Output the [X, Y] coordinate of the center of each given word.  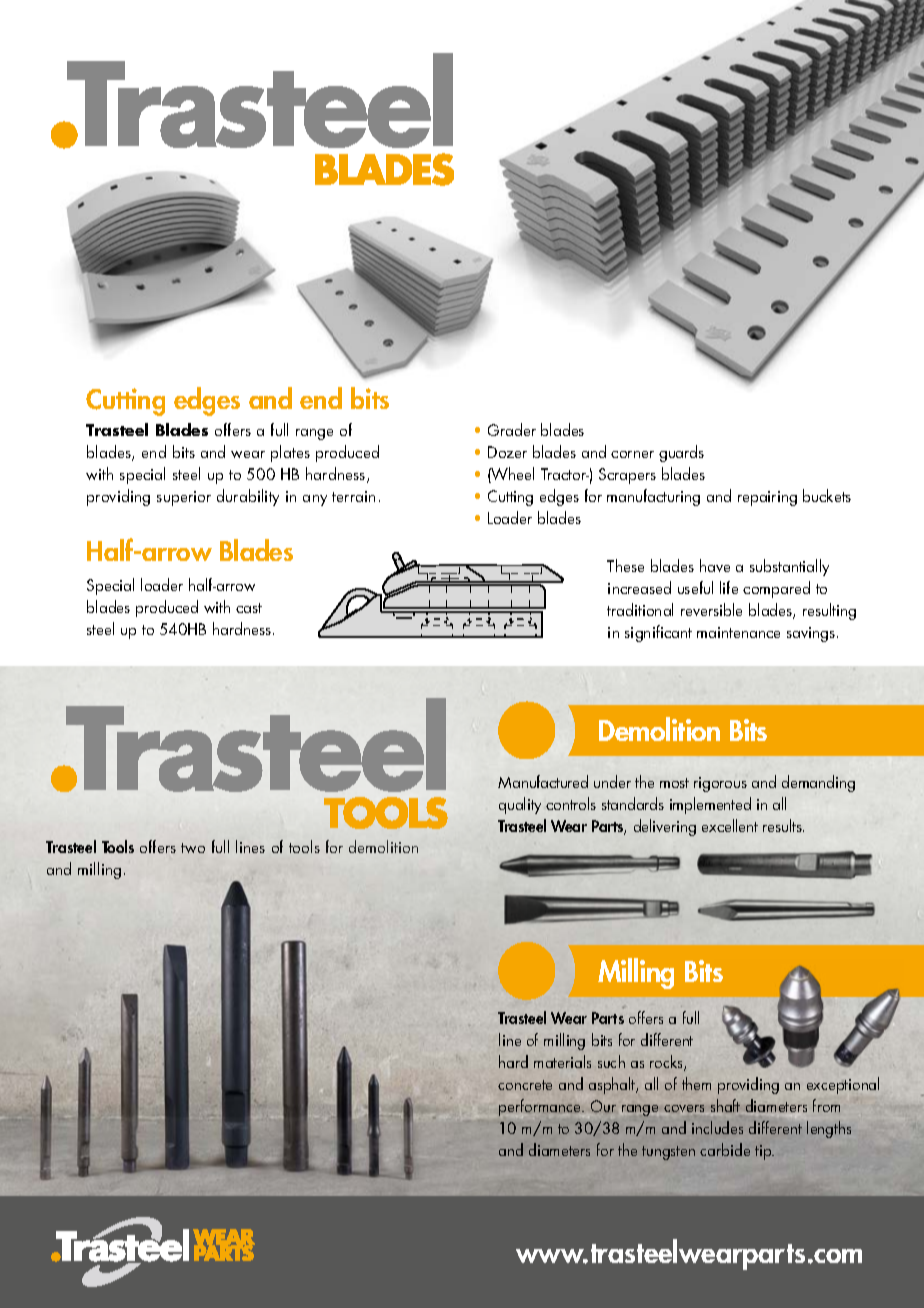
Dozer [507, 452]
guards [681, 453]
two [193, 848]
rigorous [720, 784]
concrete [525, 1085]
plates [290, 453]
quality [520, 805]
